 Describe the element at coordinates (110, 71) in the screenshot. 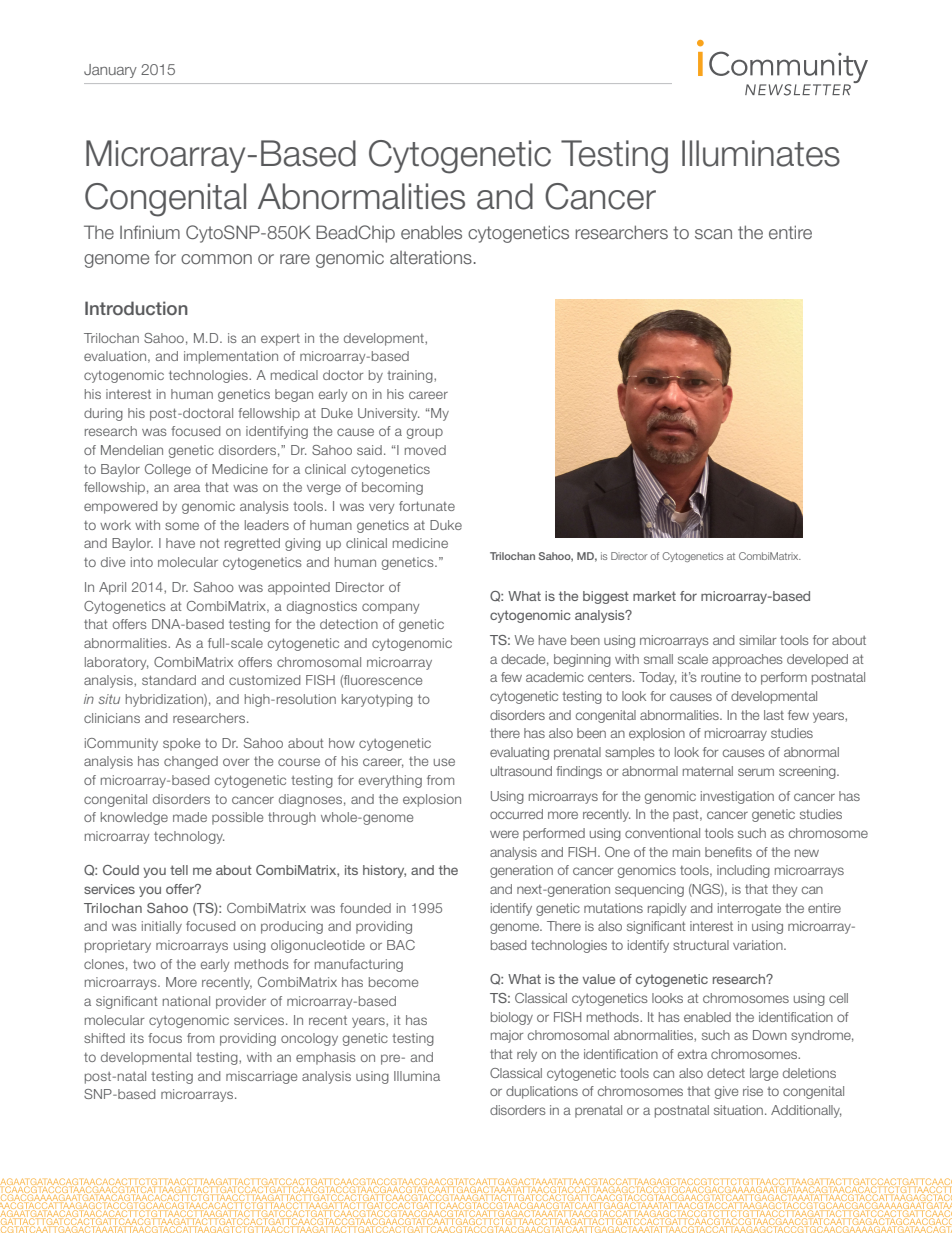

I see `January` at that location.
